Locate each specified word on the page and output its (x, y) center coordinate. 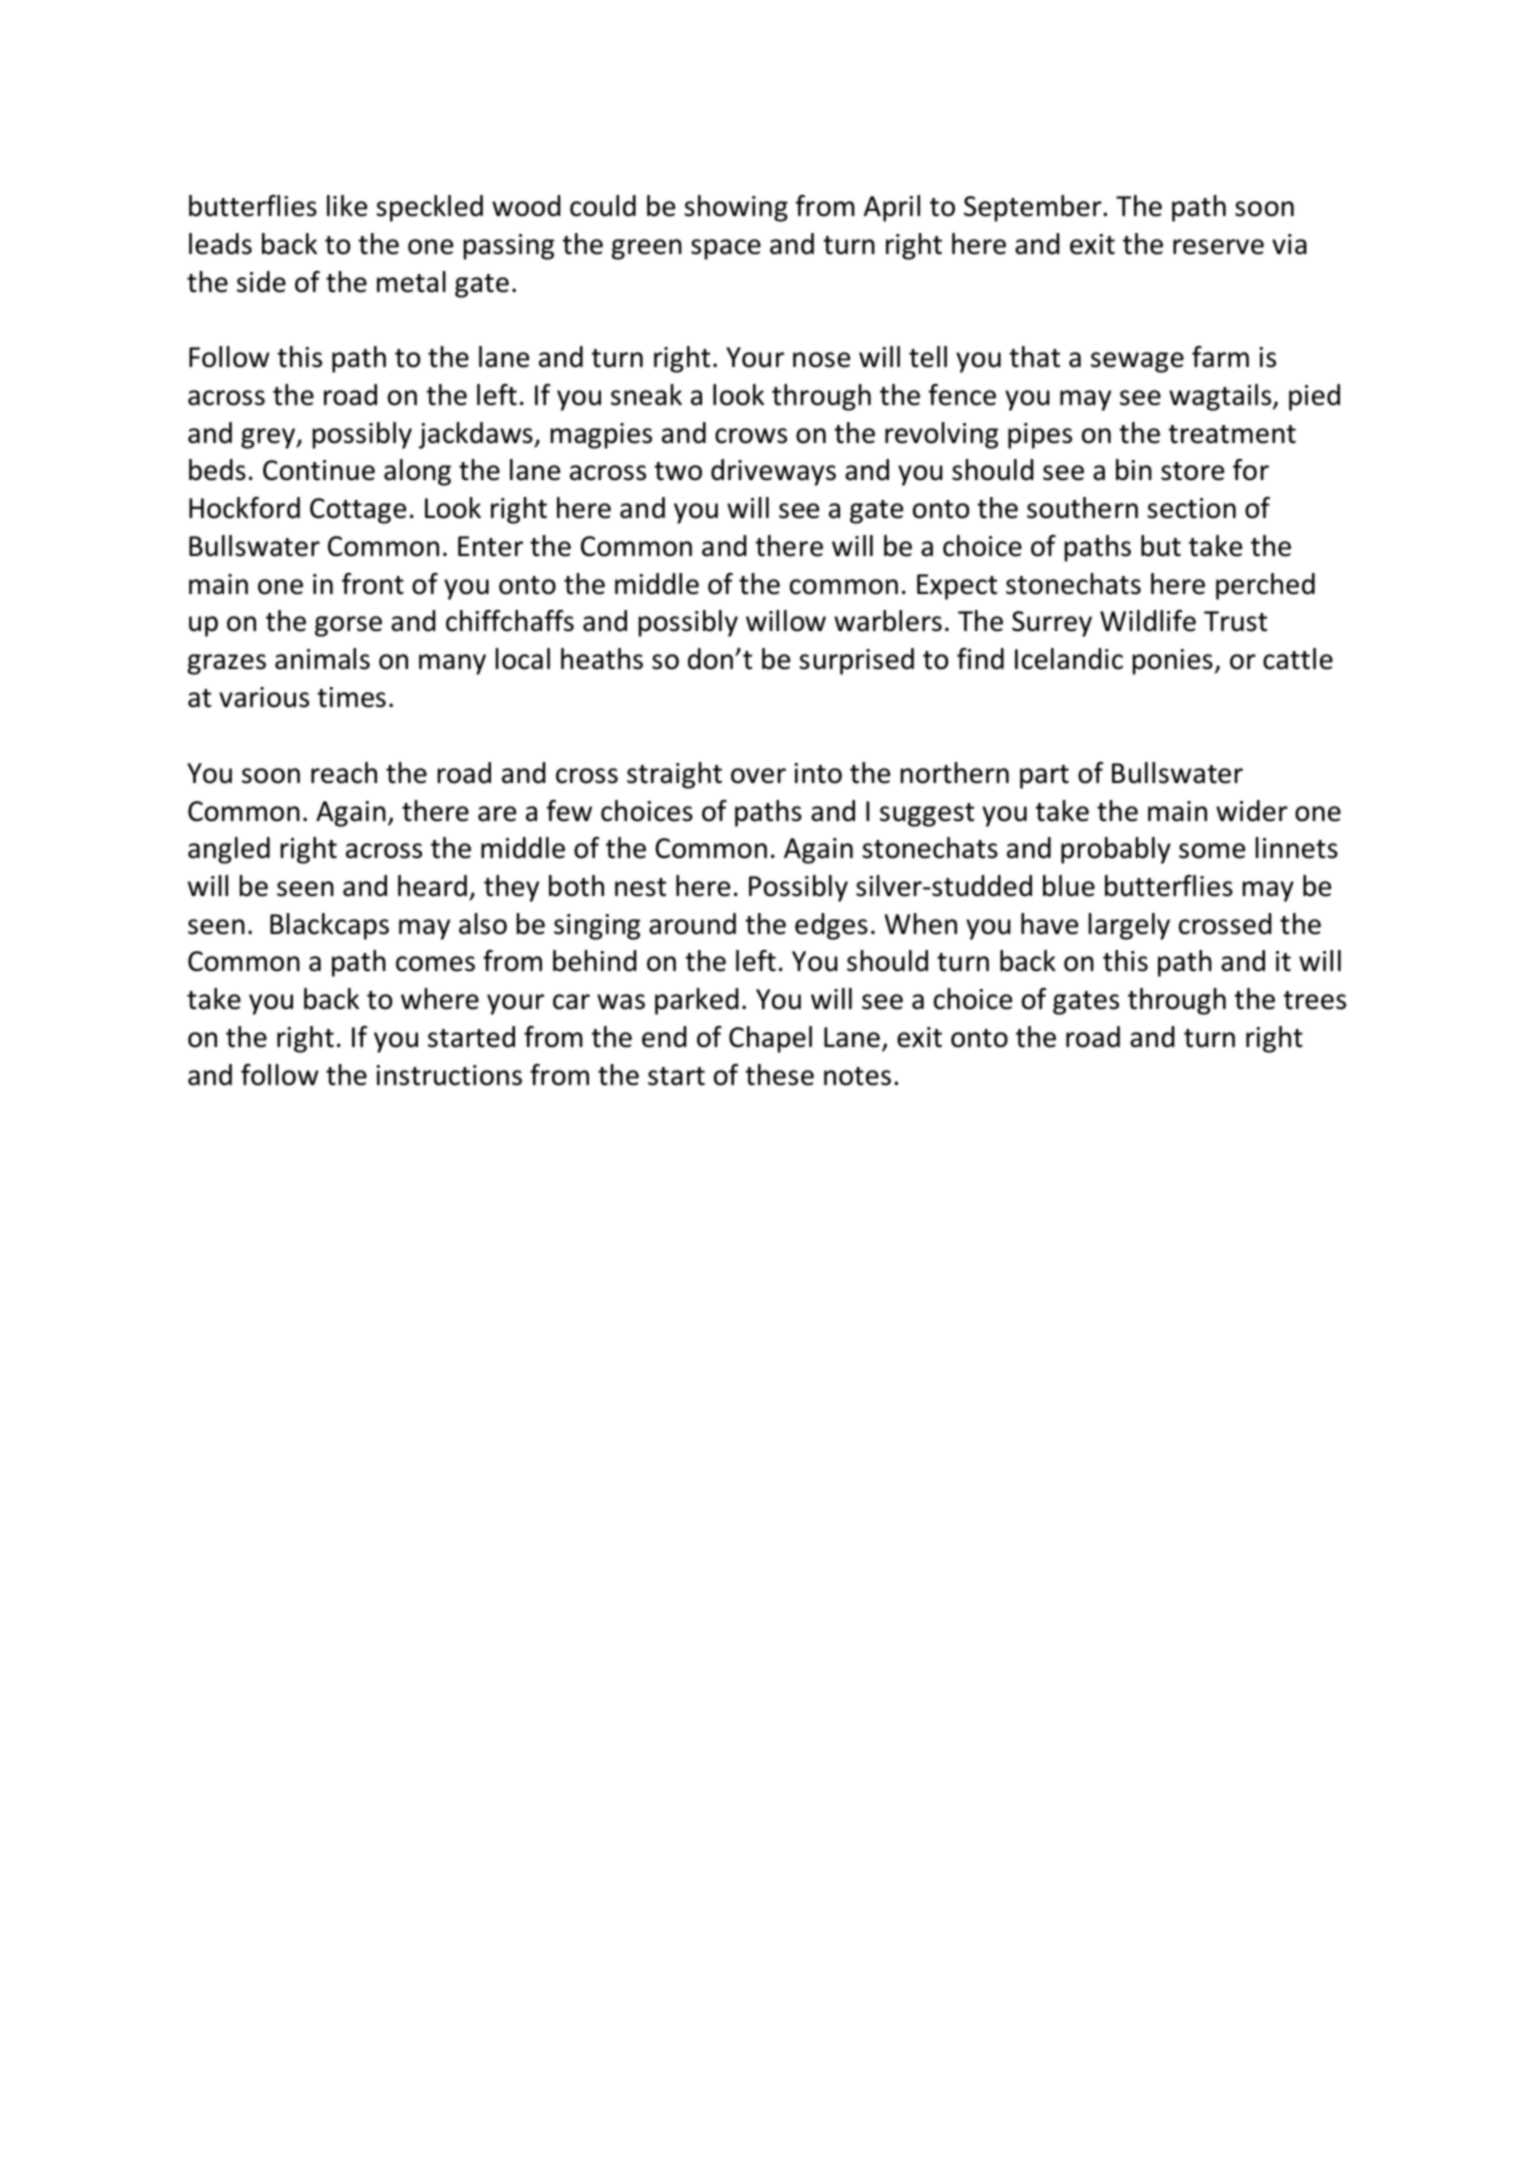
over (758, 776)
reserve (1218, 247)
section (1191, 508)
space (726, 249)
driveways (773, 472)
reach (344, 773)
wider (1252, 811)
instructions (449, 1075)
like (347, 206)
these (779, 1075)
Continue (319, 470)
